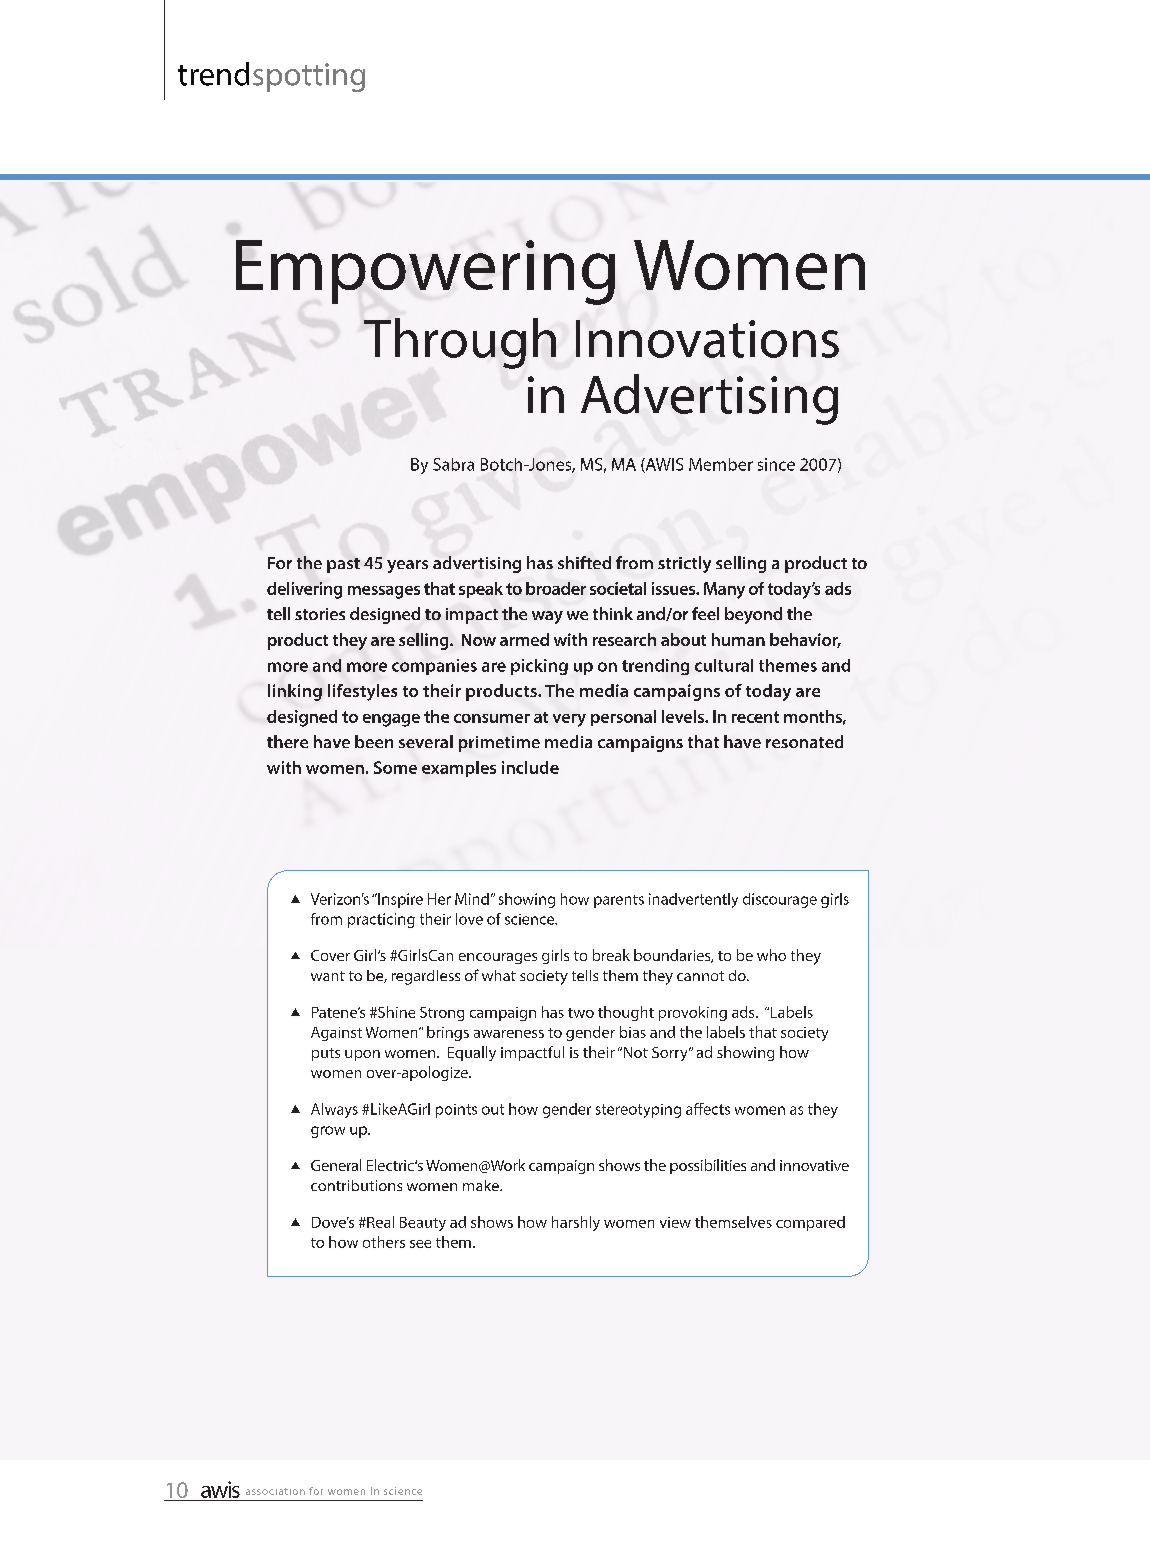 The height and width of the page is (1545, 1150). I want to click on association, so click(275, 1491).
